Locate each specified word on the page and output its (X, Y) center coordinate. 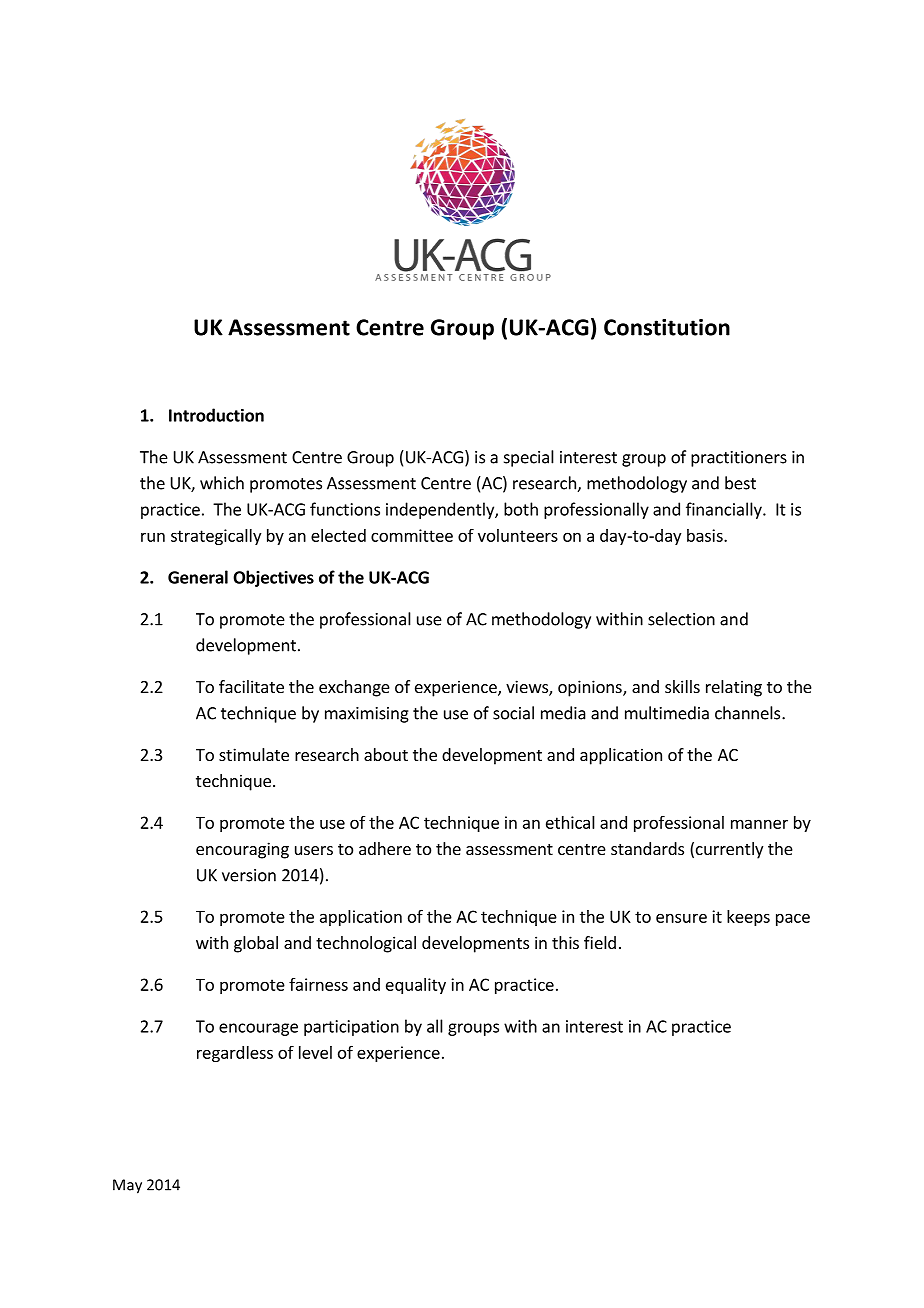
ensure (681, 918)
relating (734, 688)
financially (725, 510)
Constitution (667, 327)
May (127, 1186)
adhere (385, 848)
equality (416, 986)
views (528, 688)
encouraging (242, 850)
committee (412, 535)
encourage (258, 1029)
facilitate (251, 686)
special (529, 458)
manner (759, 824)
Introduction (216, 415)
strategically (216, 537)
